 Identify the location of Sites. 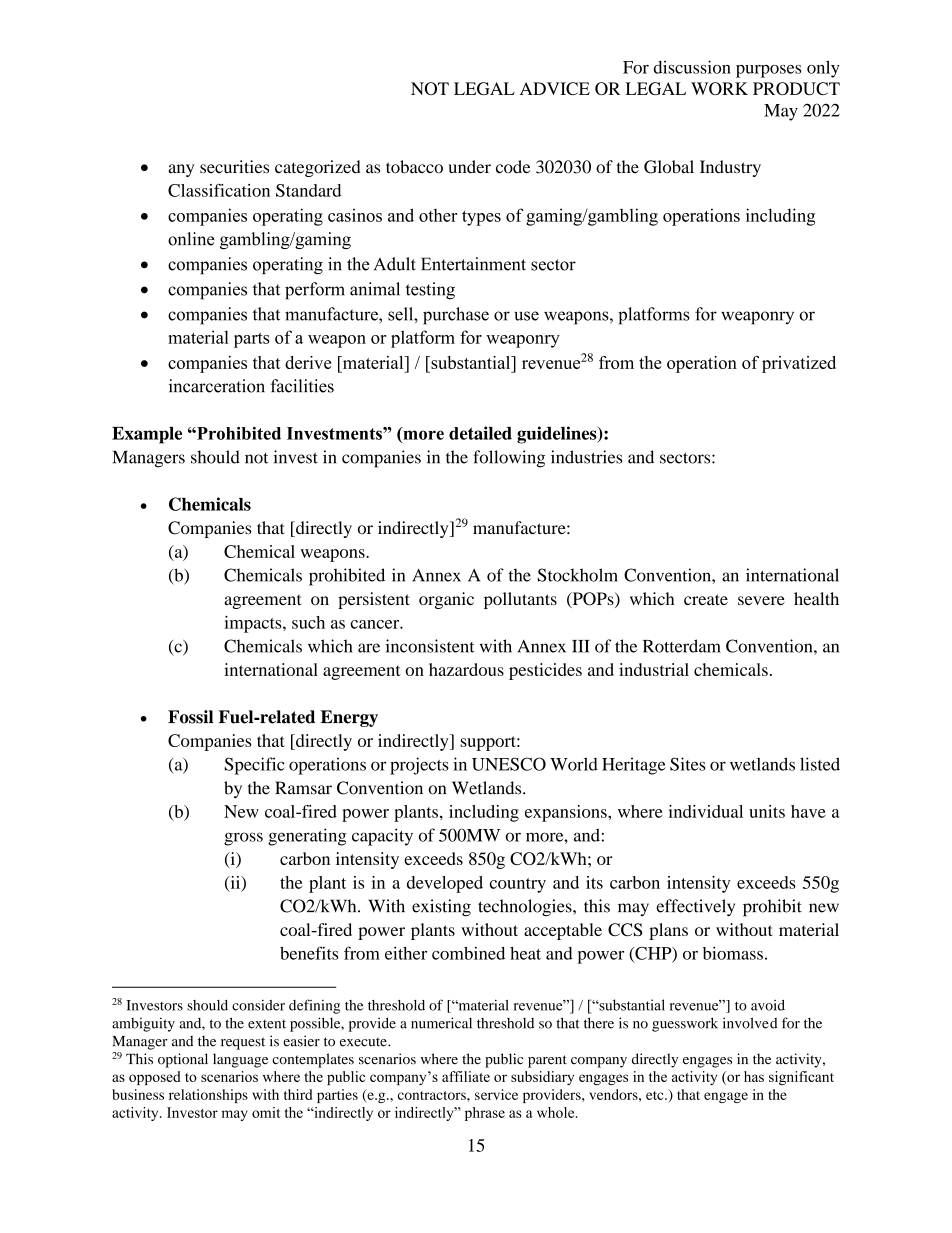
(688, 764).
